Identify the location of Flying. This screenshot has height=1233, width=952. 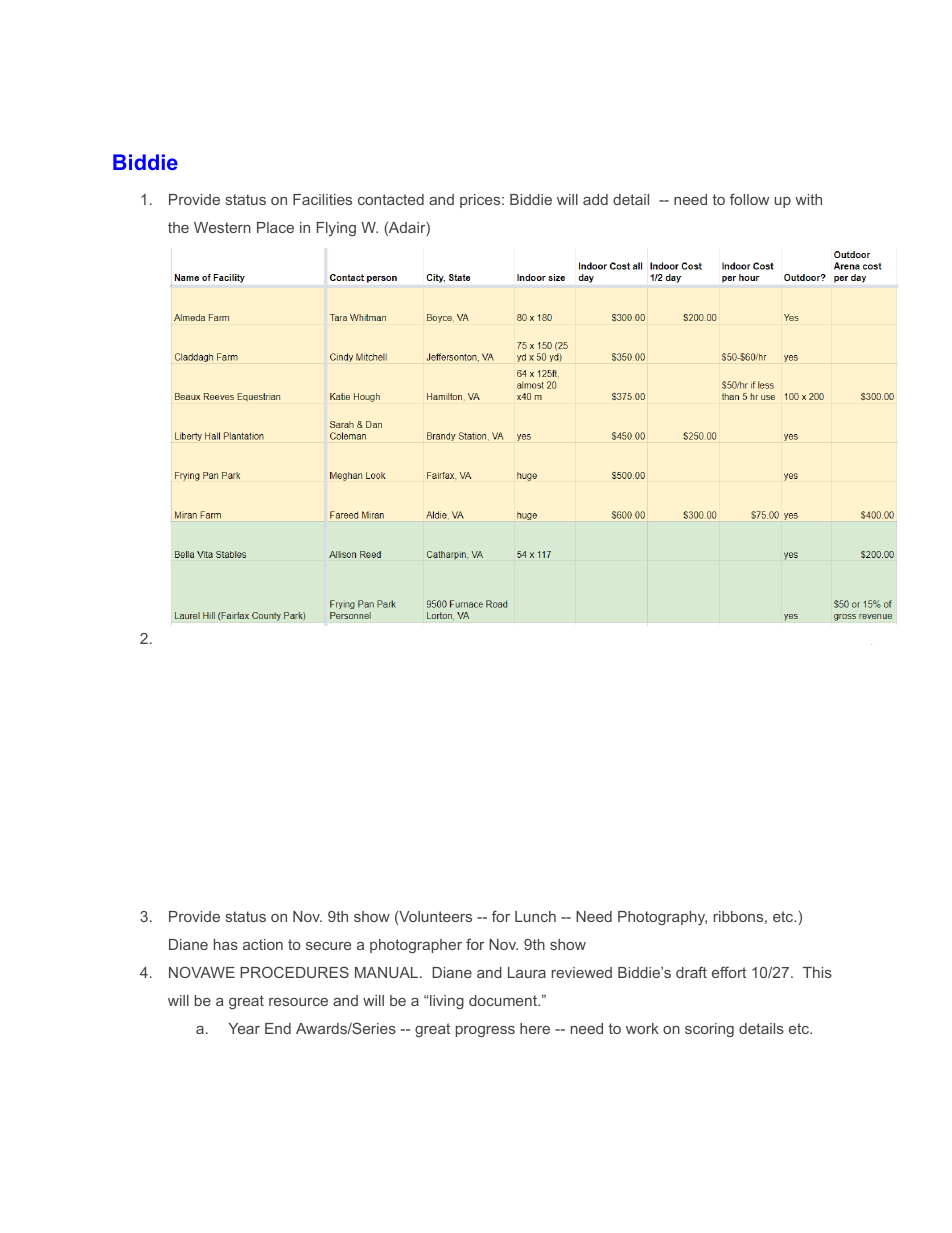
(336, 229).
